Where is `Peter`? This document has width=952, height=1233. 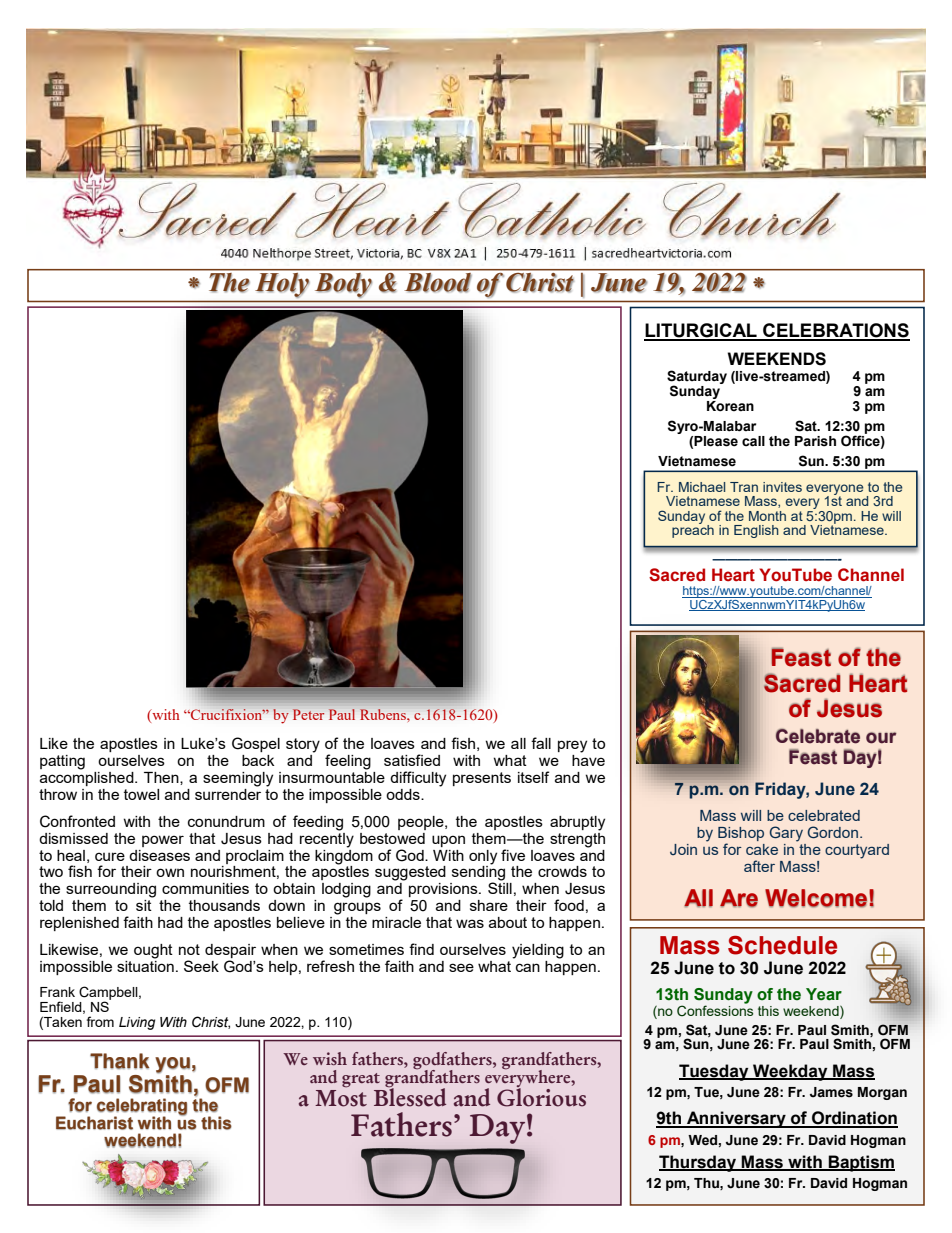 Peter is located at coordinates (308, 714).
